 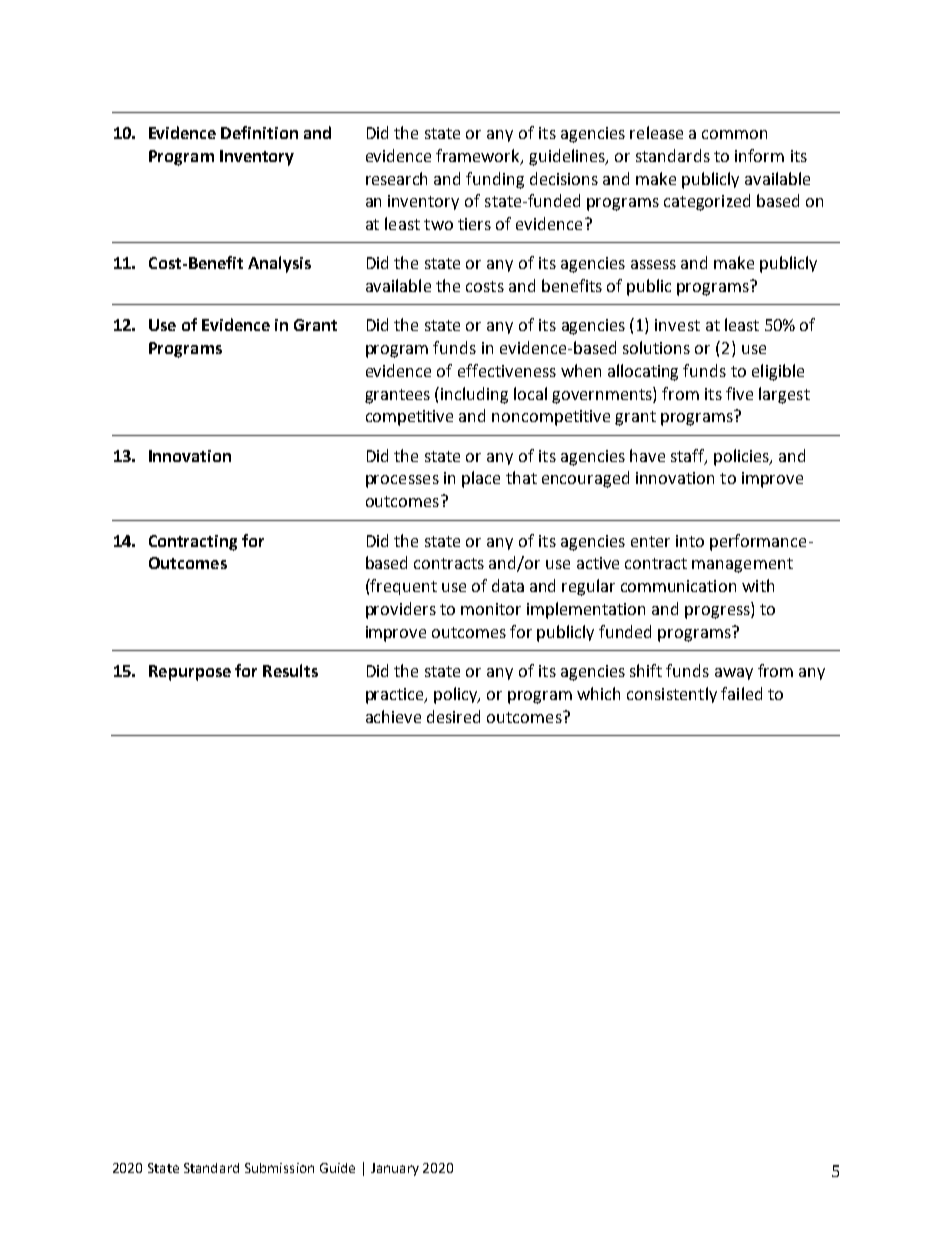 What do you see at coordinates (734, 134) in the screenshot?
I see `common` at bounding box center [734, 134].
